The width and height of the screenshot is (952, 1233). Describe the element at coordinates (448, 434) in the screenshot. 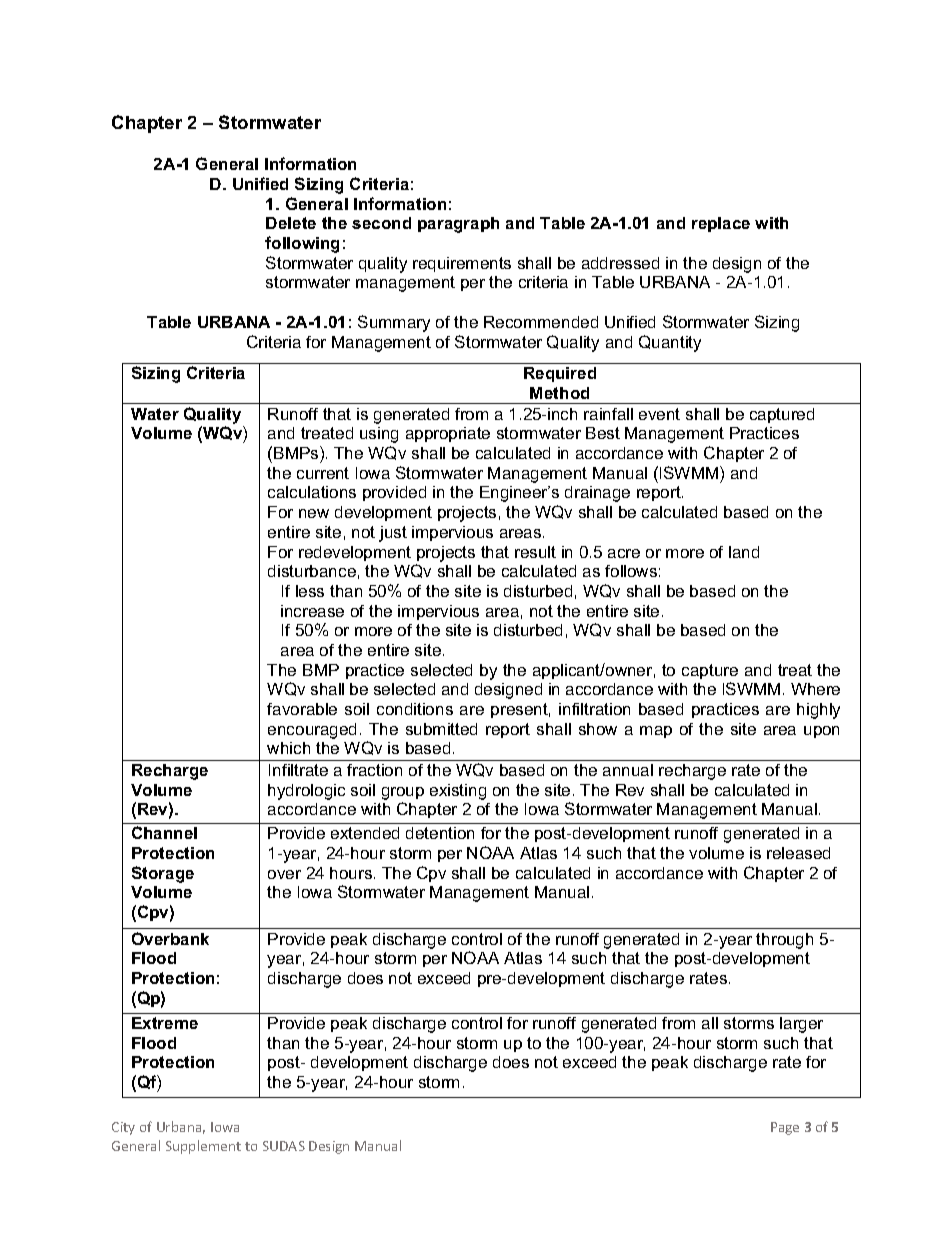

I see `appropriate` at that location.
